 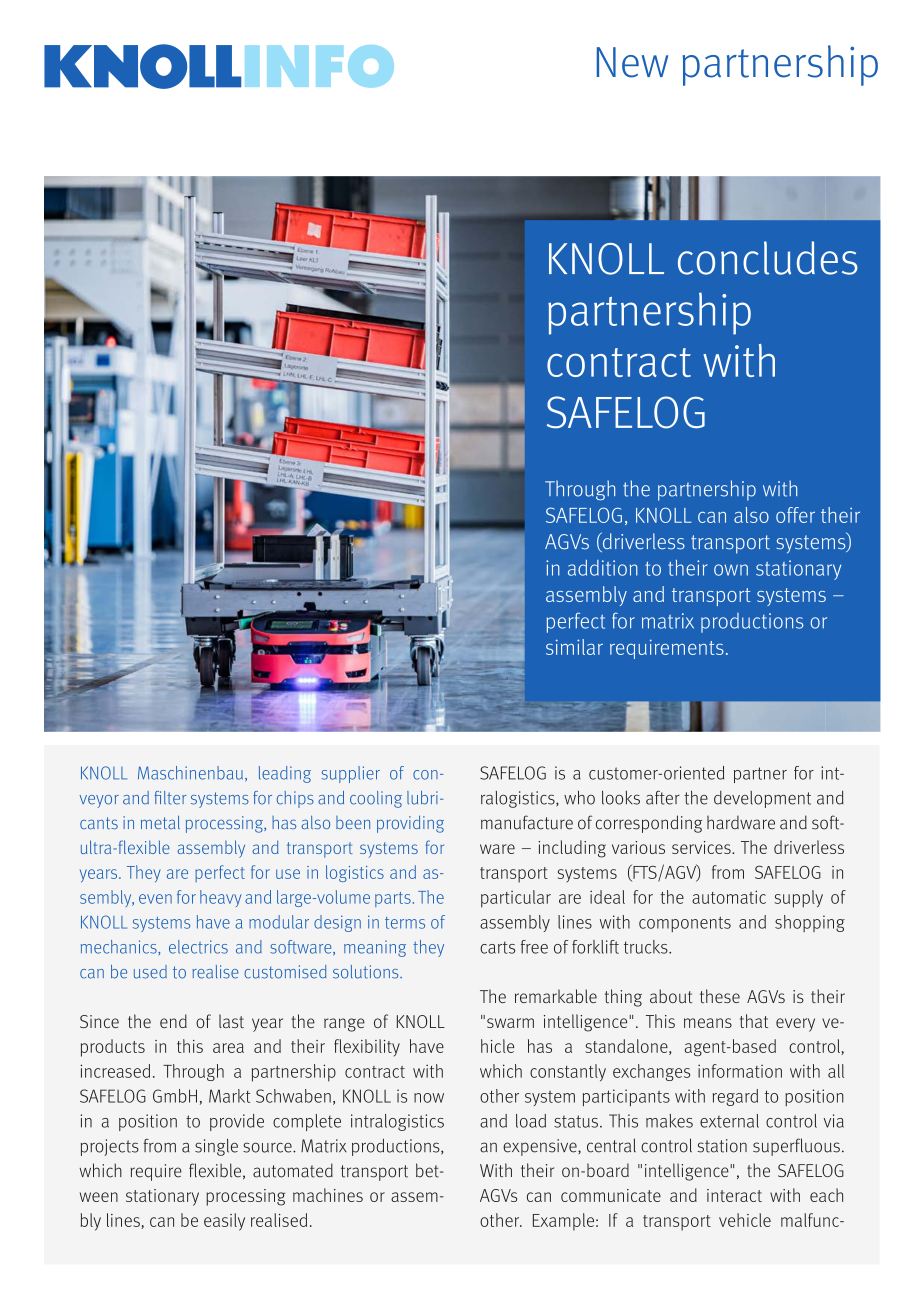 I want to click on leading, so click(x=285, y=774).
